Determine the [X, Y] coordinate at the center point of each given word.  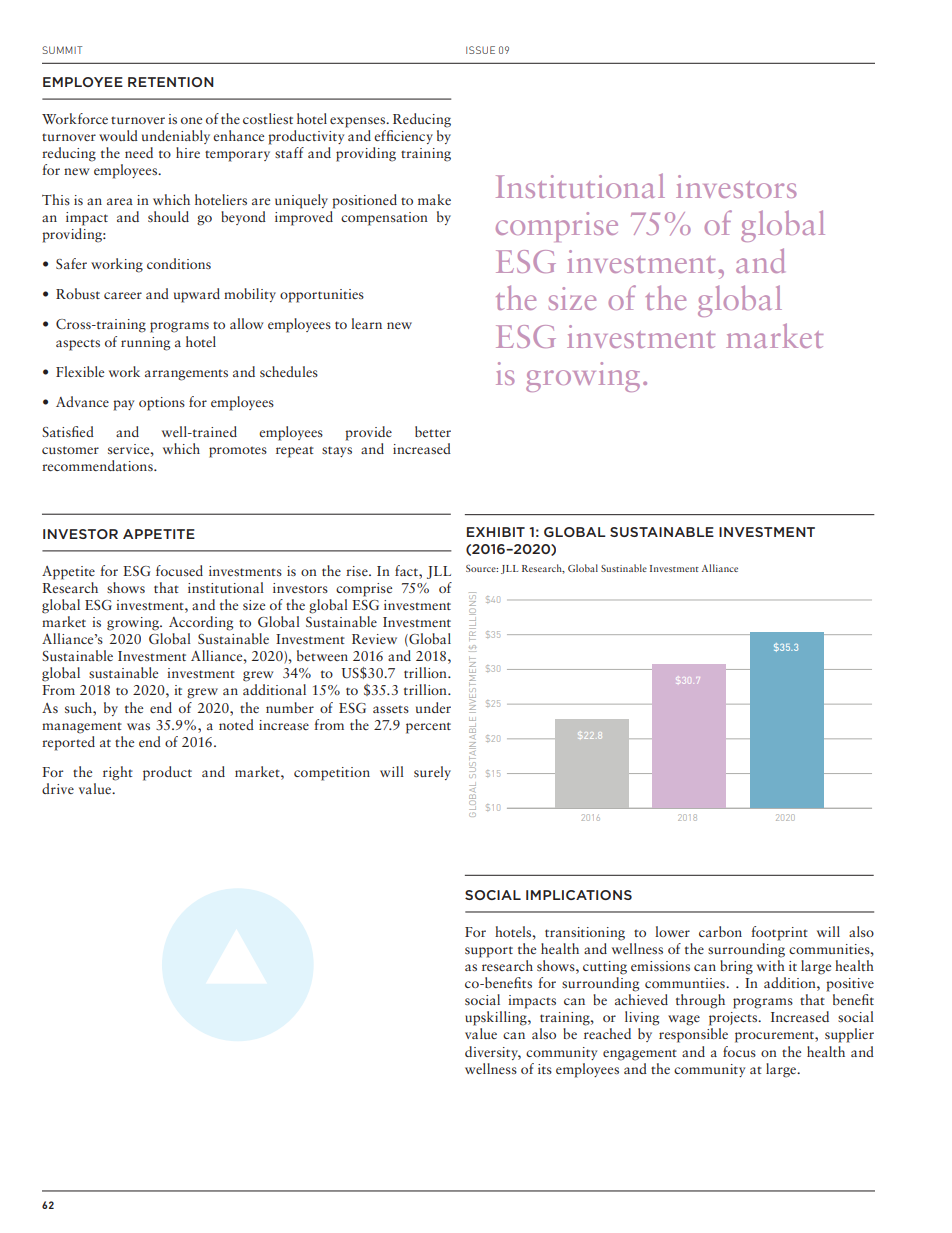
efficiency [403, 137]
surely [432, 773]
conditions [179, 263]
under [433, 707]
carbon [720, 931]
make [434, 199]
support [489, 952]
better [433, 431]
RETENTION [171, 82]
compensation [384, 219]
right [118, 773]
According [201, 623]
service [130, 449]
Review [374, 639]
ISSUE [480, 50]
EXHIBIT [496, 532]
